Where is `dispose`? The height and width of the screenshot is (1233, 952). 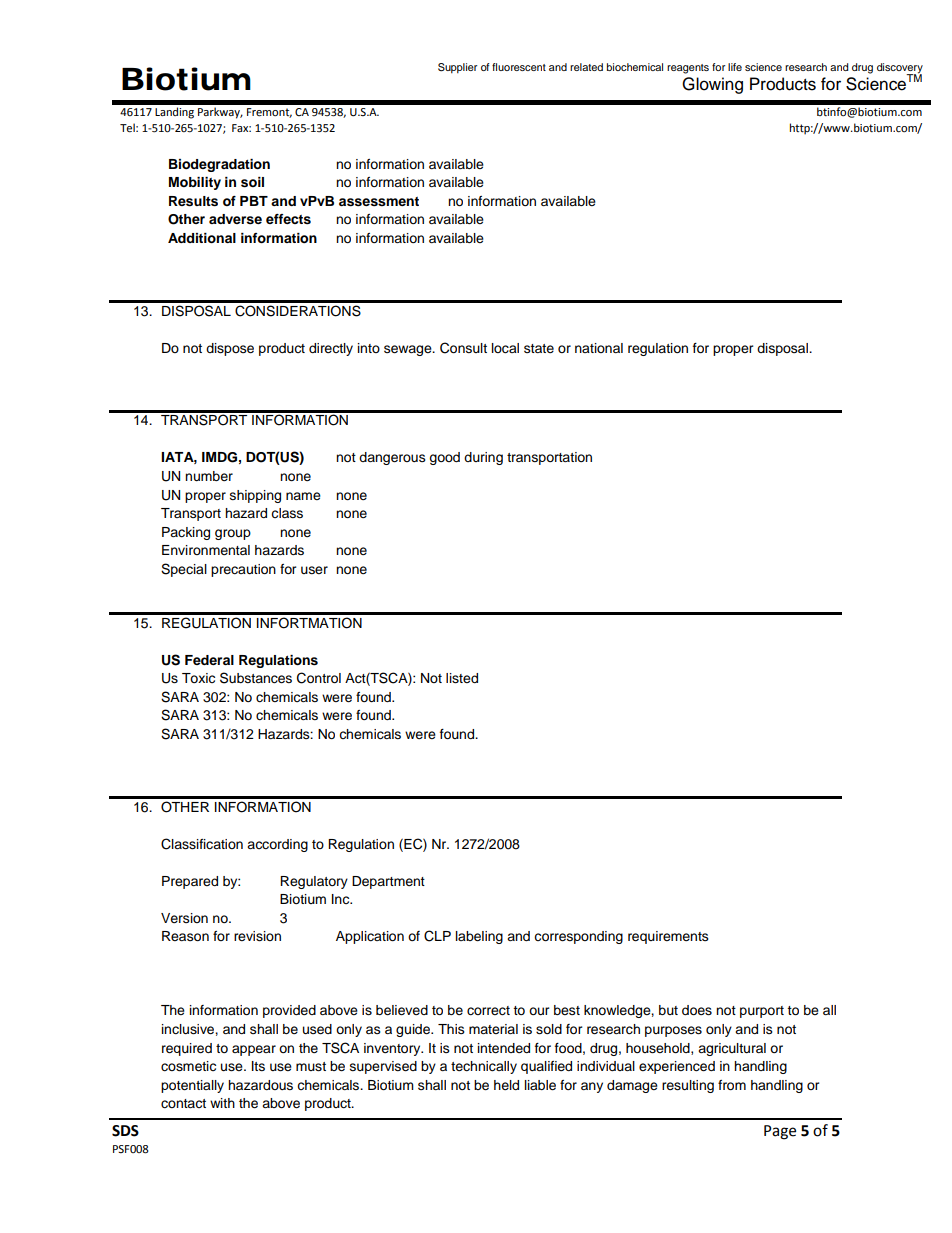
dispose is located at coordinates (230, 349).
